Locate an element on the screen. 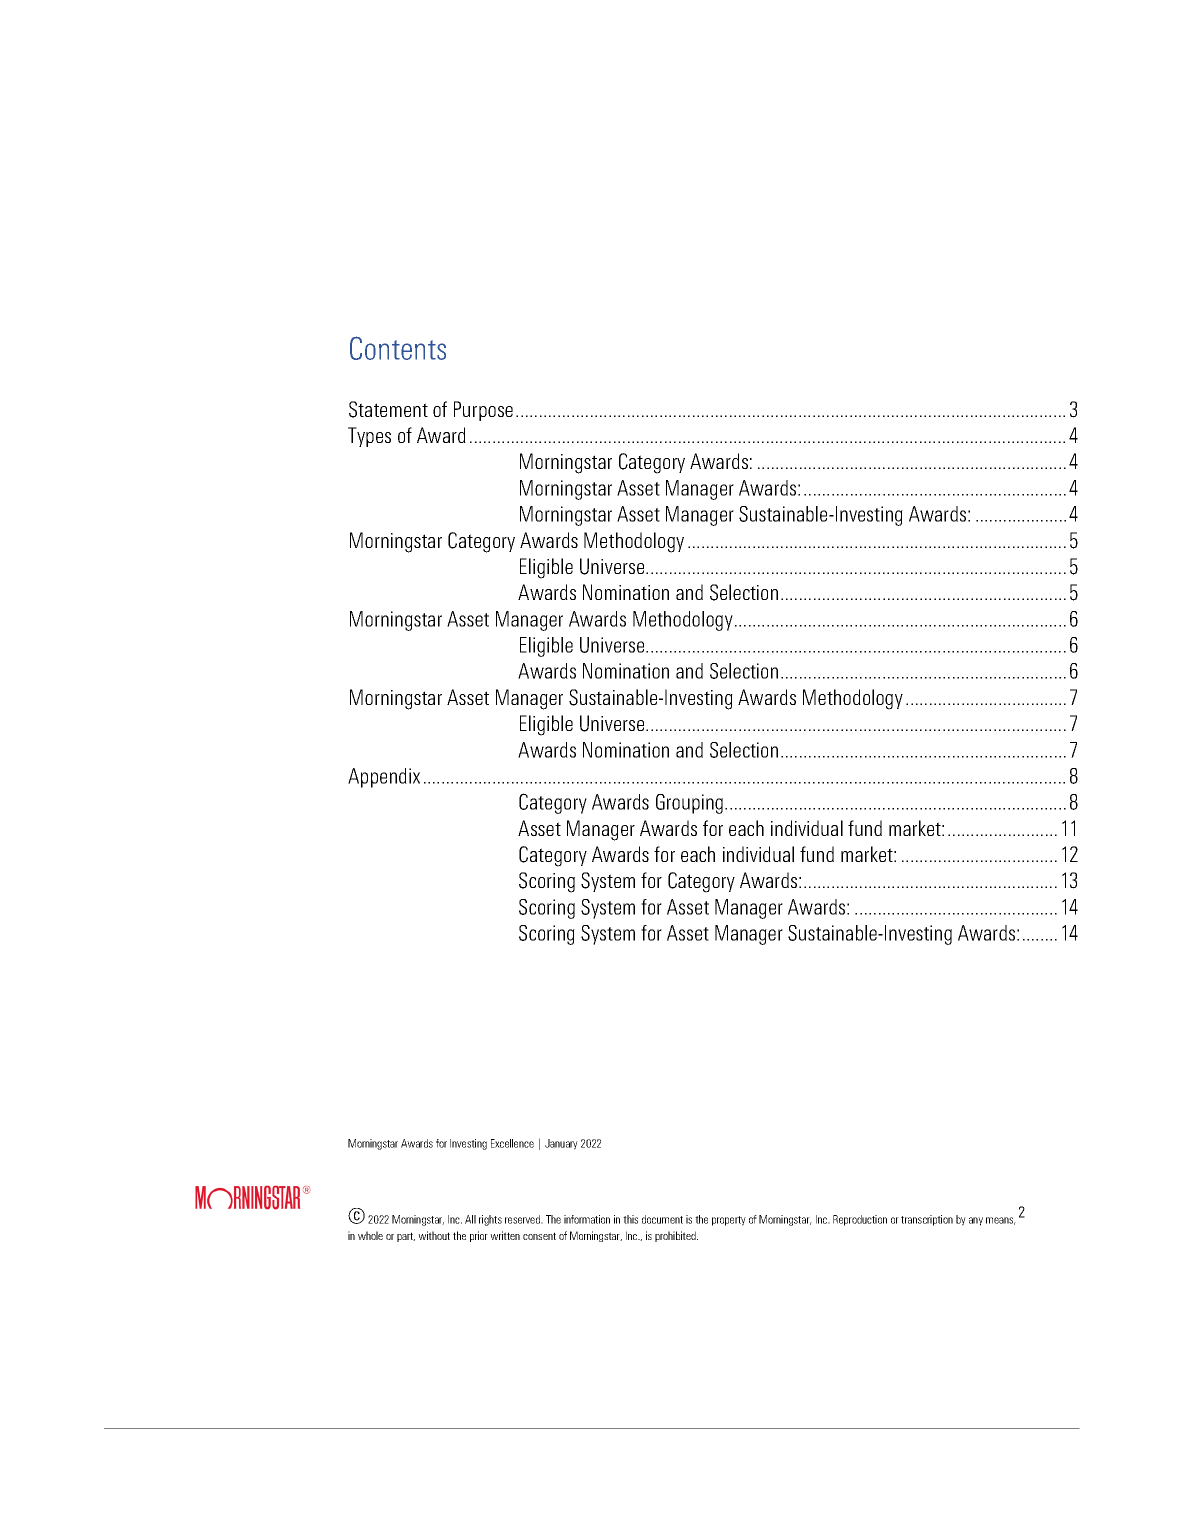 Image resolution: width=1184 pixels, height=1533 pixels. Contents is located at coordinates (398, 348).
